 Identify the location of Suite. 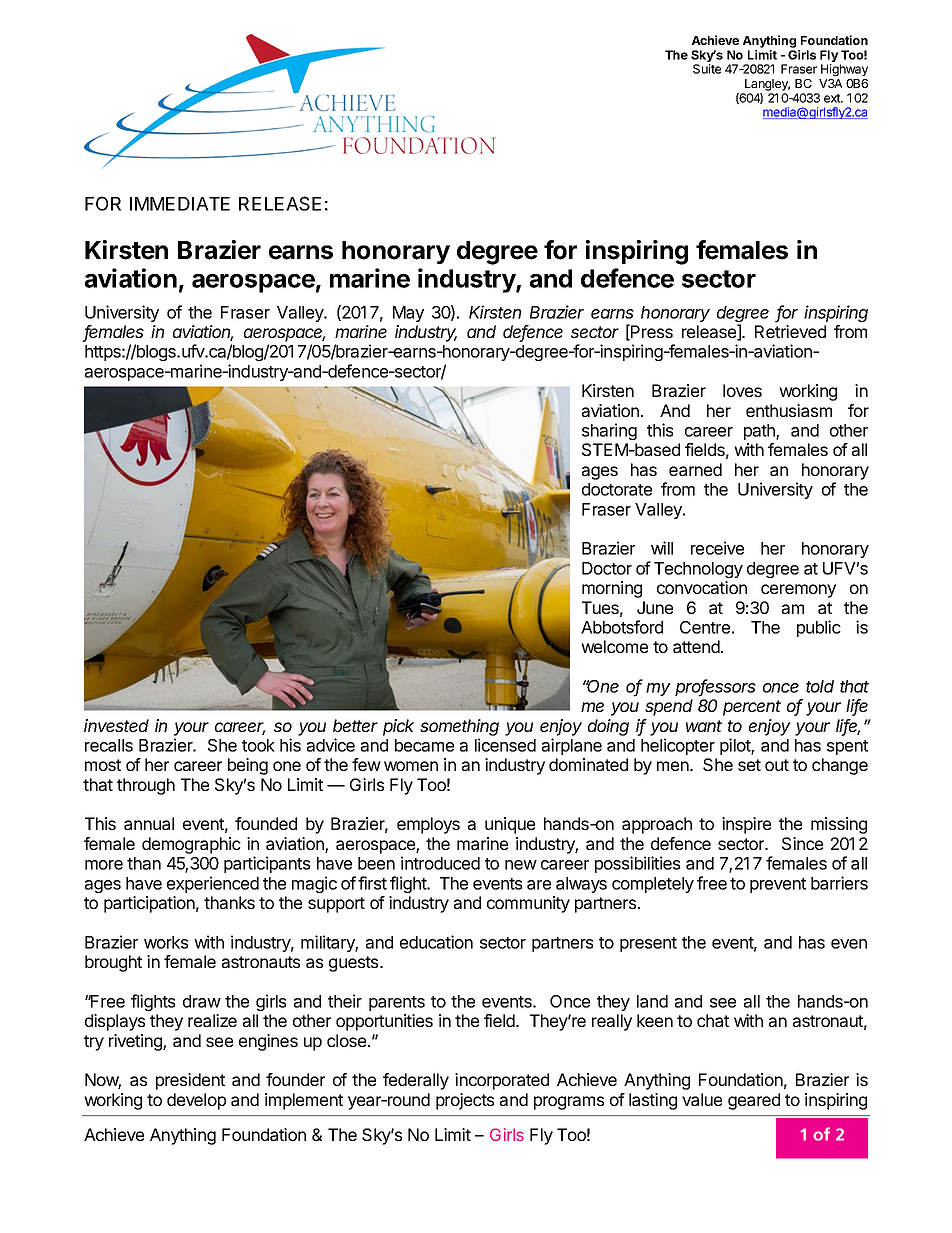
(707, 69).
